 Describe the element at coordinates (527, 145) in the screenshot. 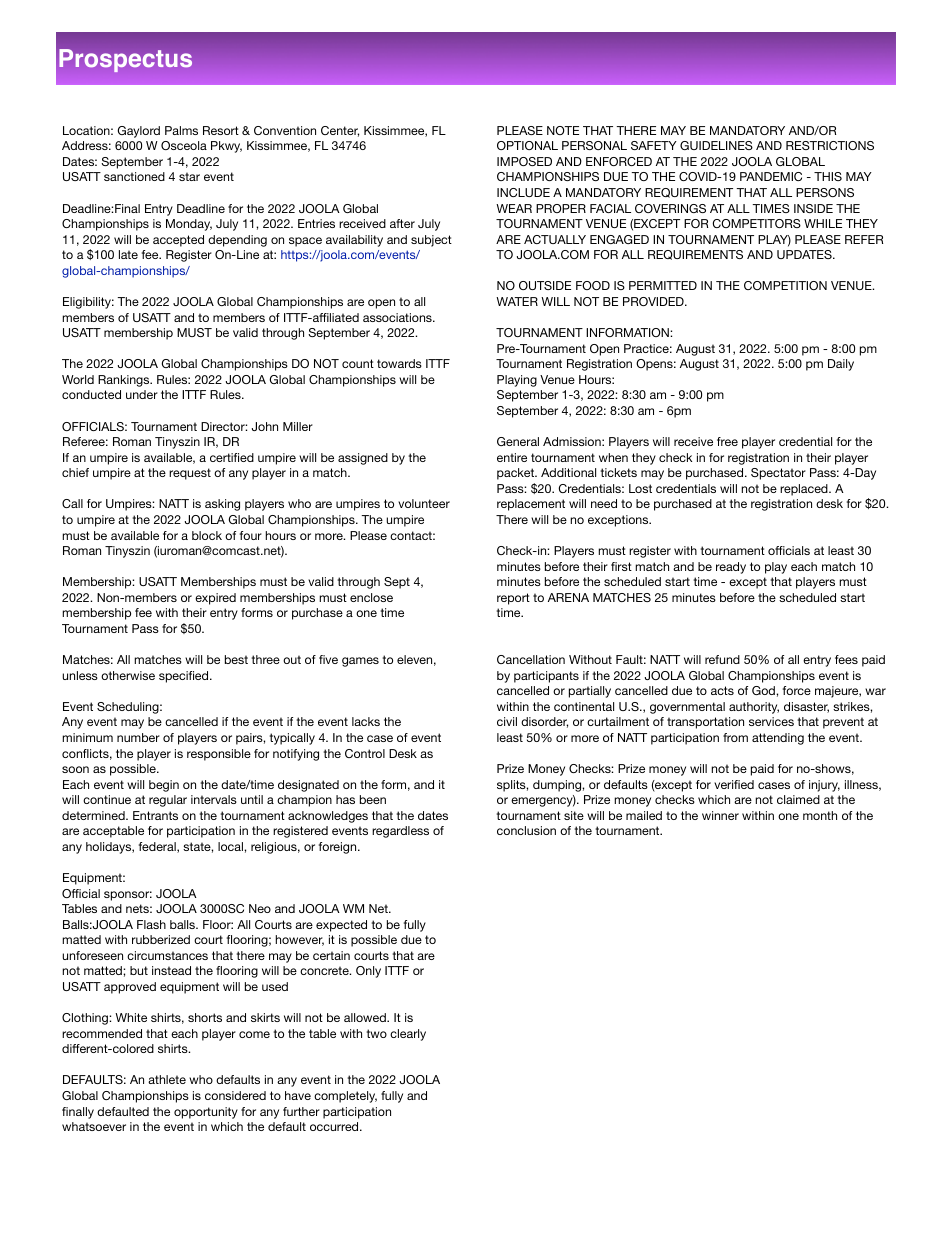

I see `OPTIONAL` at that location.
